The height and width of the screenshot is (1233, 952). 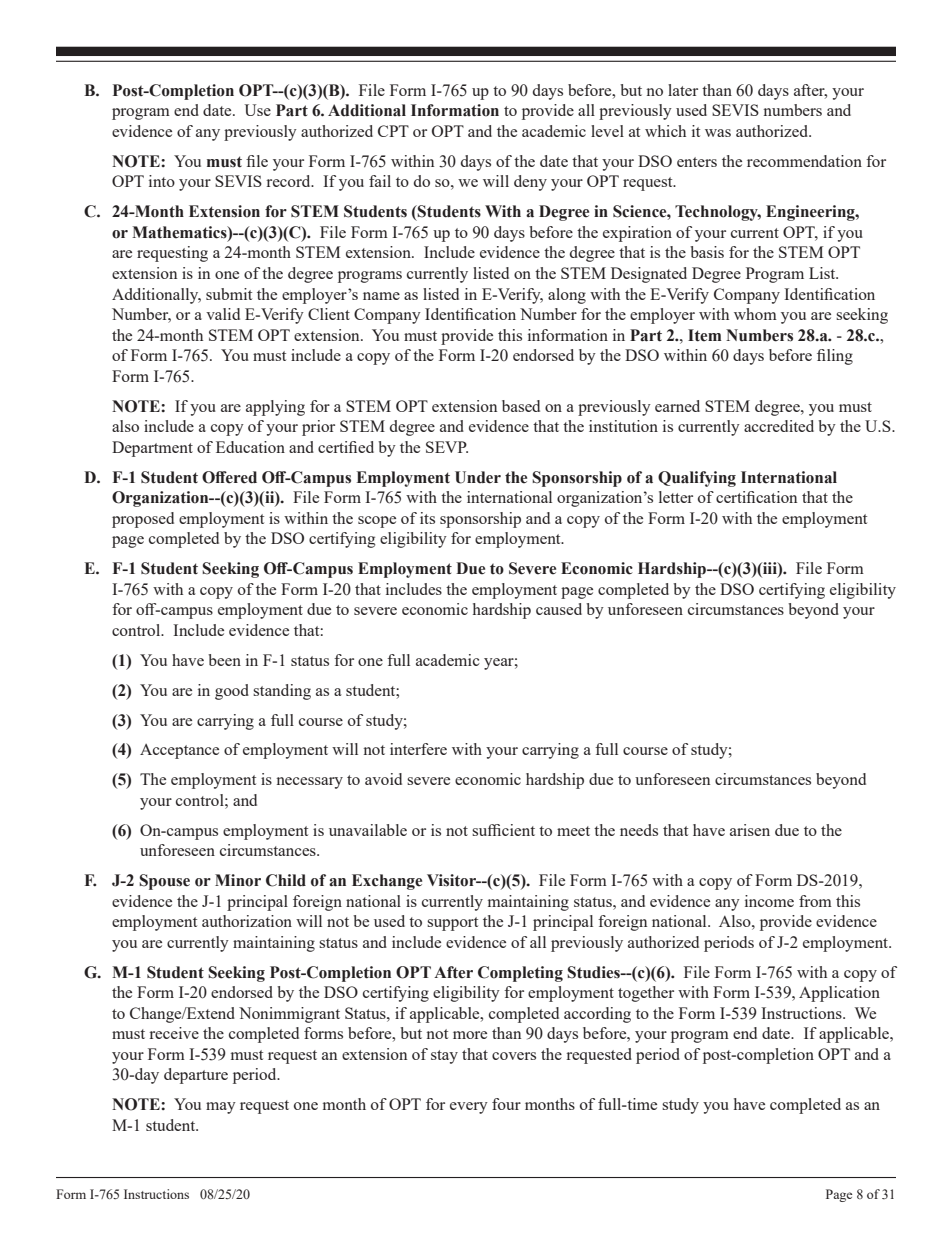 What do you see at coordinates (718, 133) in the screenshot?
I see `was` at bounding box center [718, 133].
